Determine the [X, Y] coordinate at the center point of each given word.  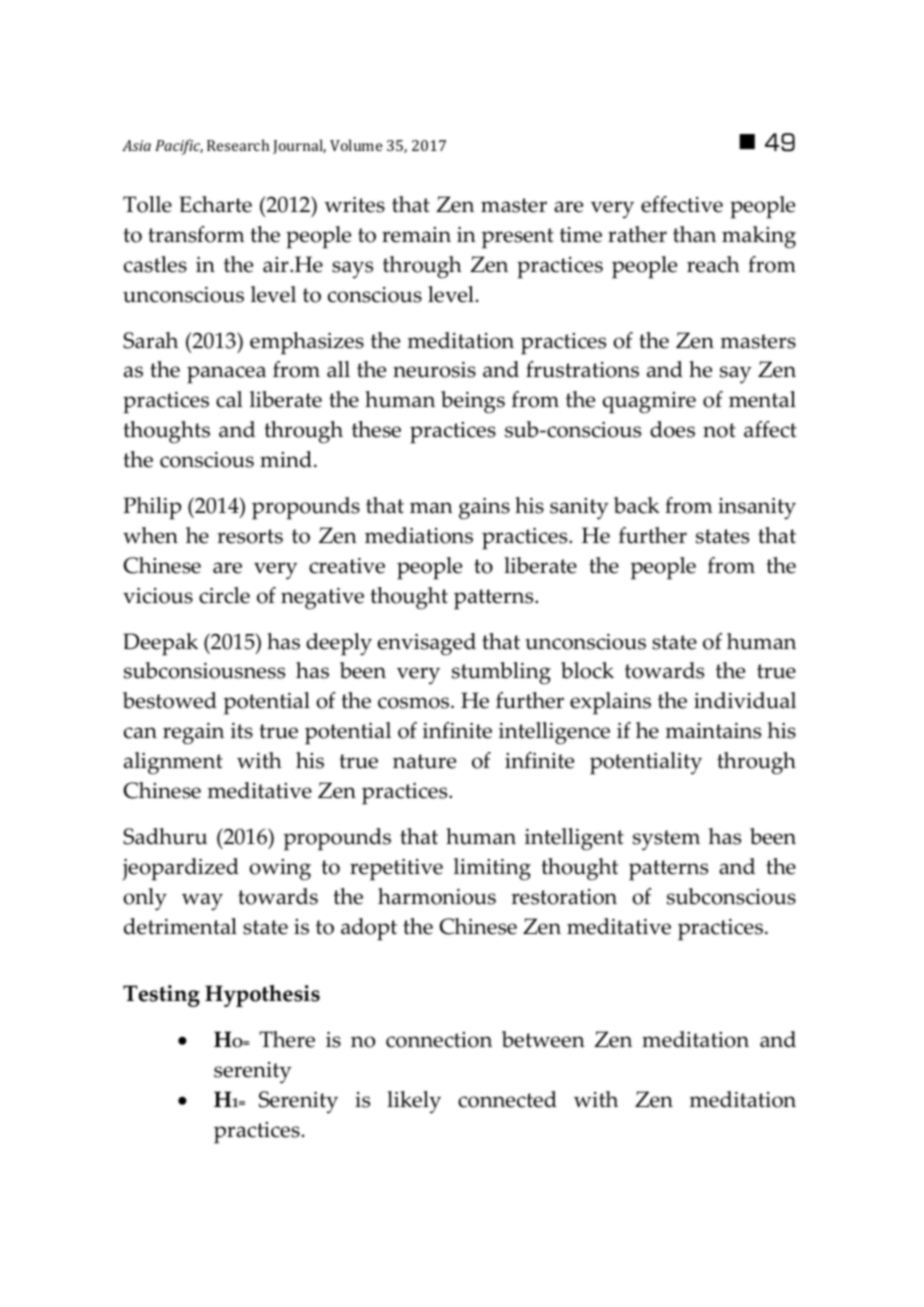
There [287, 1039]
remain [416, 235]
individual [745, 700]
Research [238, 145]
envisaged [427, 644]
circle [224, 595]
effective [682, 204]
